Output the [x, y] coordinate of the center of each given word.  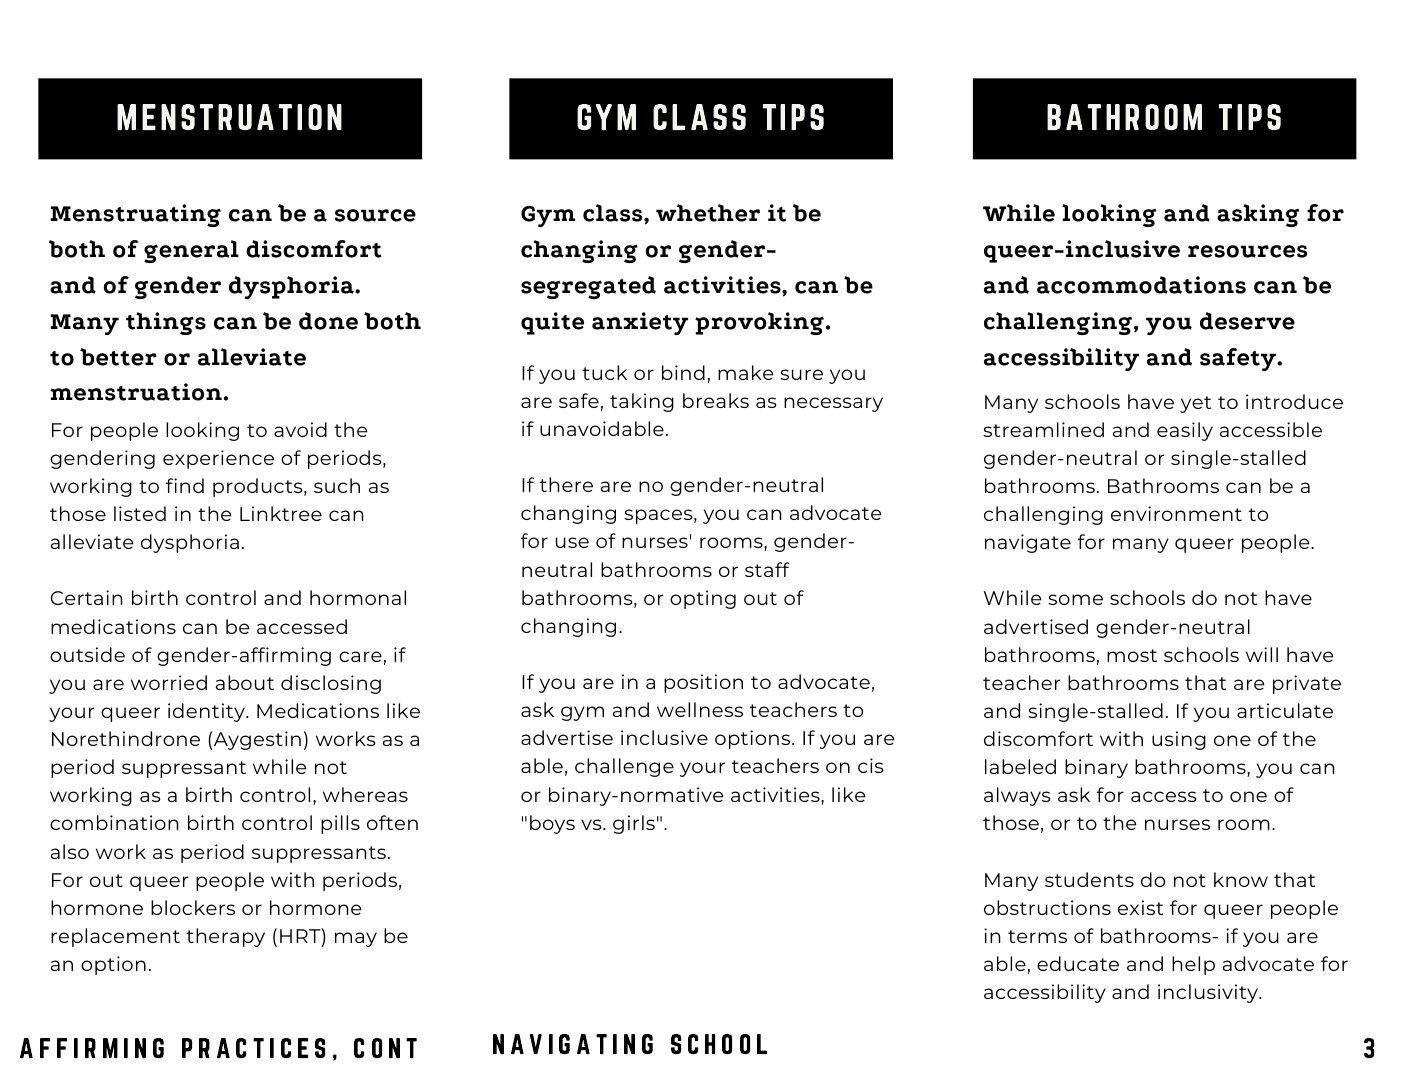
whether [708, 213]
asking [1258, 215]
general [191, 251]
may [356, 939]
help [1193, 965]
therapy [225, 937]
